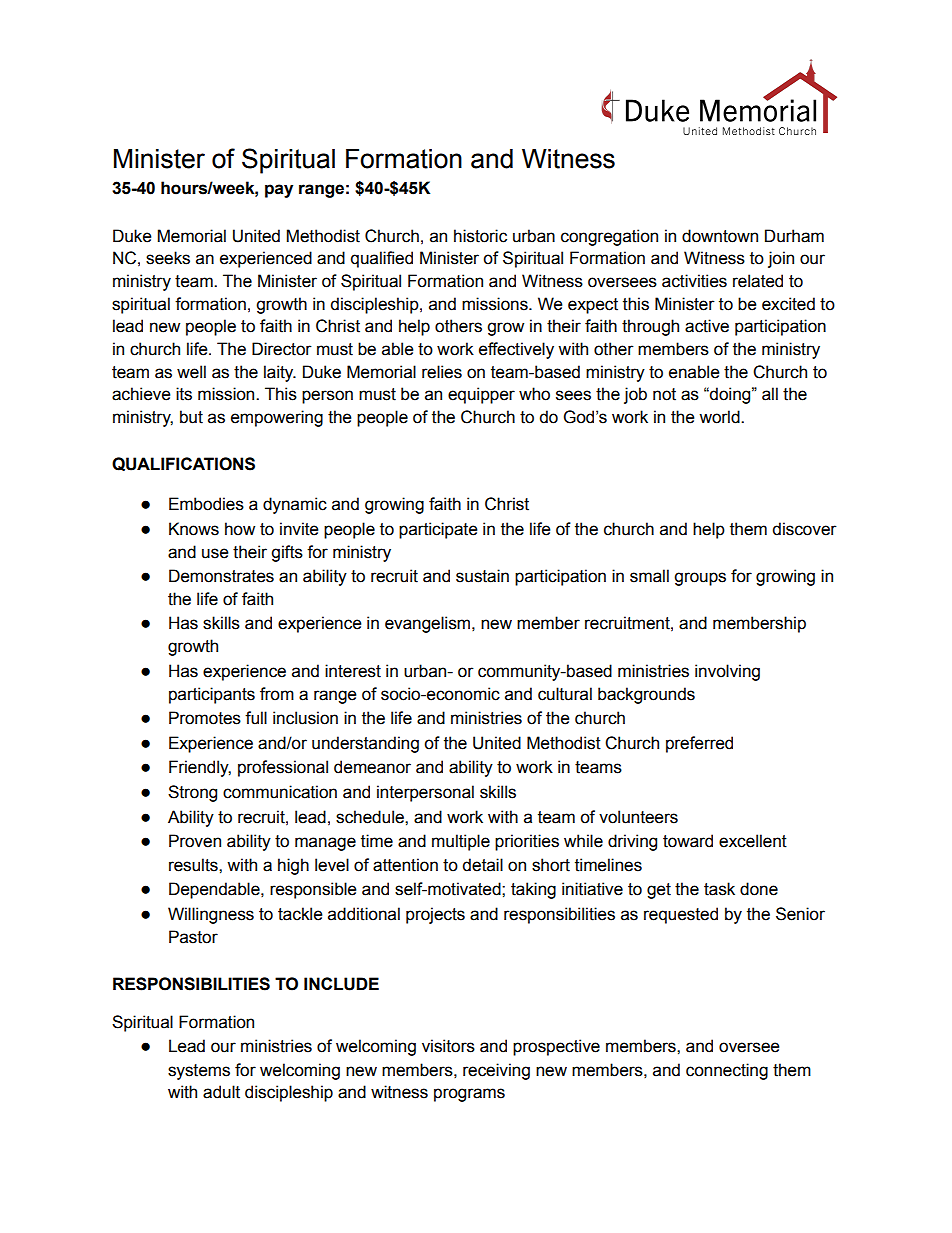 Image resolution: width=952 pixels, height=1233 pixels. Describe the element at coordinates (700, 579) in the image. I see `groups` at that location.
